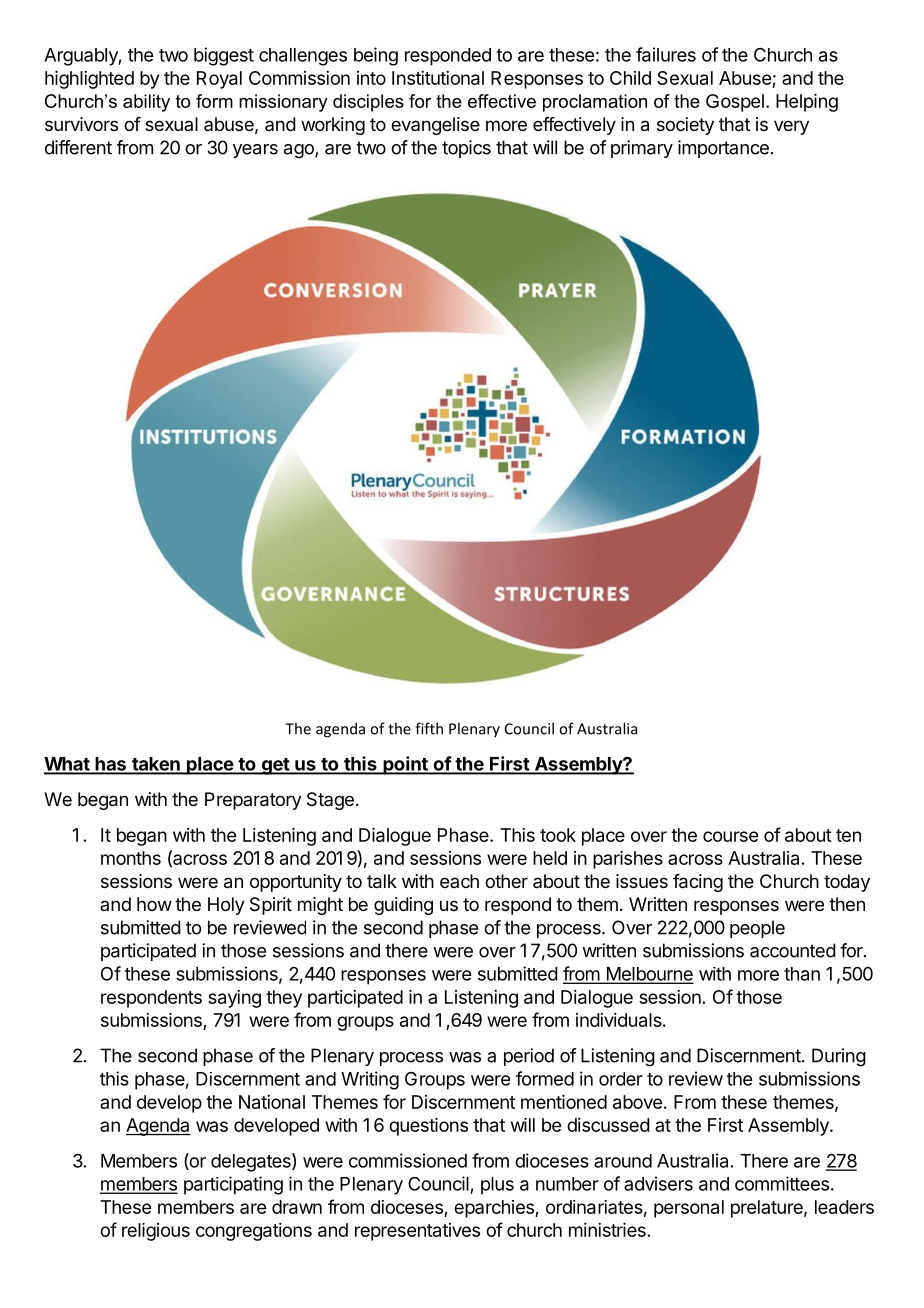 Image resolution: width=924 pixels, height=1308 pixels. I want to click on religious, so click(156, 1232).
